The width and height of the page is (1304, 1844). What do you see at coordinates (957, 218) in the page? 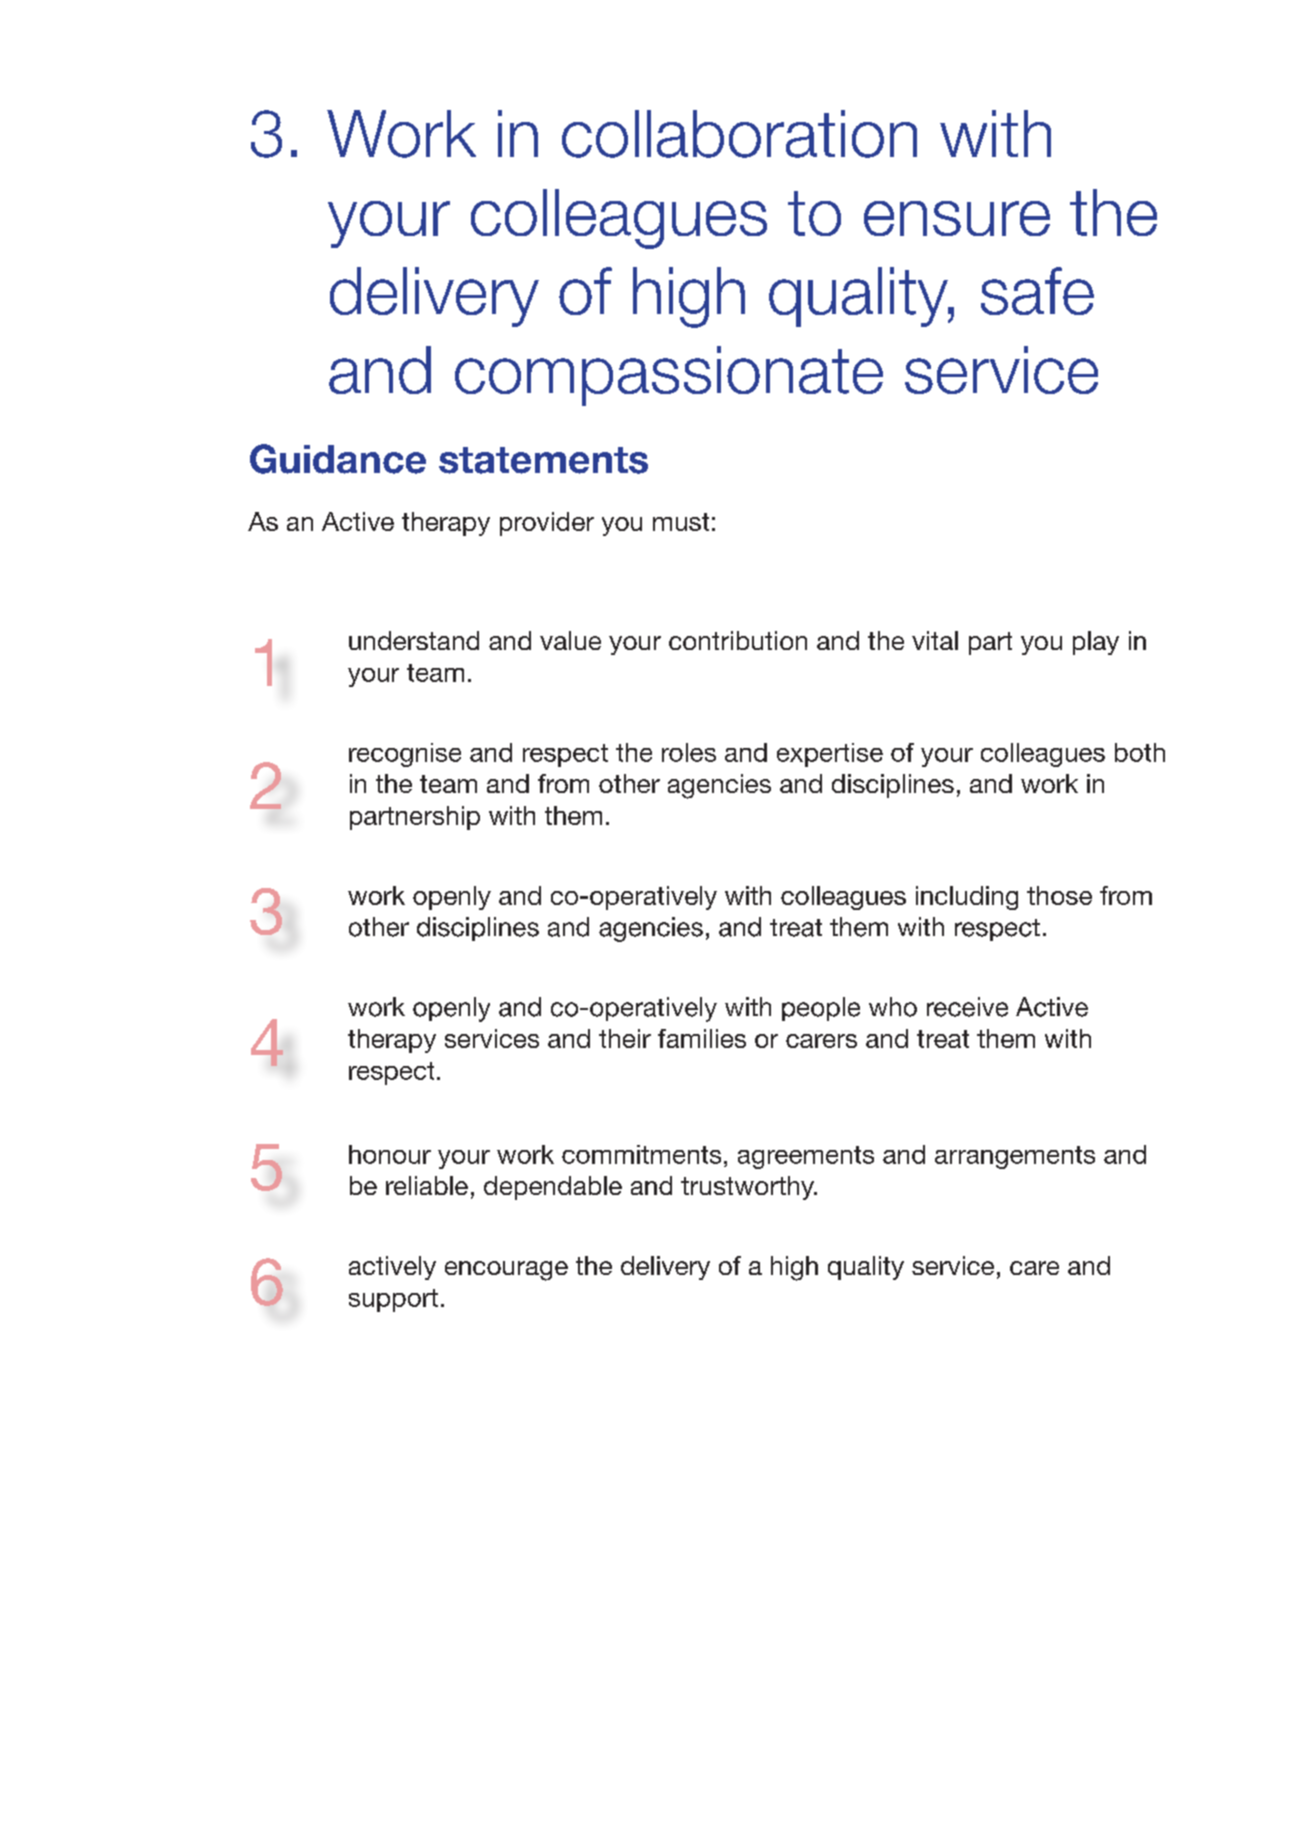
I see `ensure` at bounding box center [957, 218].
